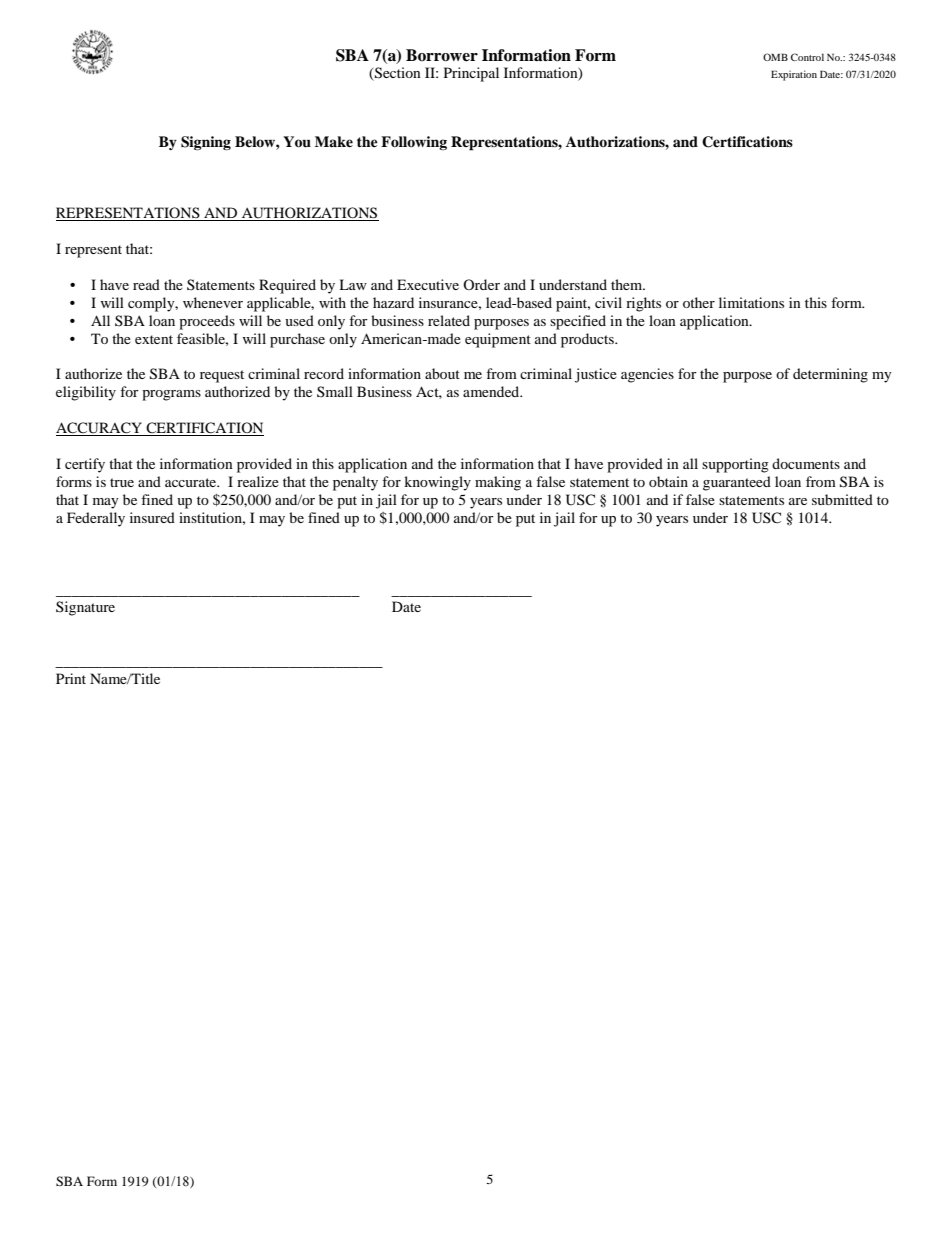  What do you see at coordinates (297, 142) in the document?
I see `You` at bounding box center [297, 142].
